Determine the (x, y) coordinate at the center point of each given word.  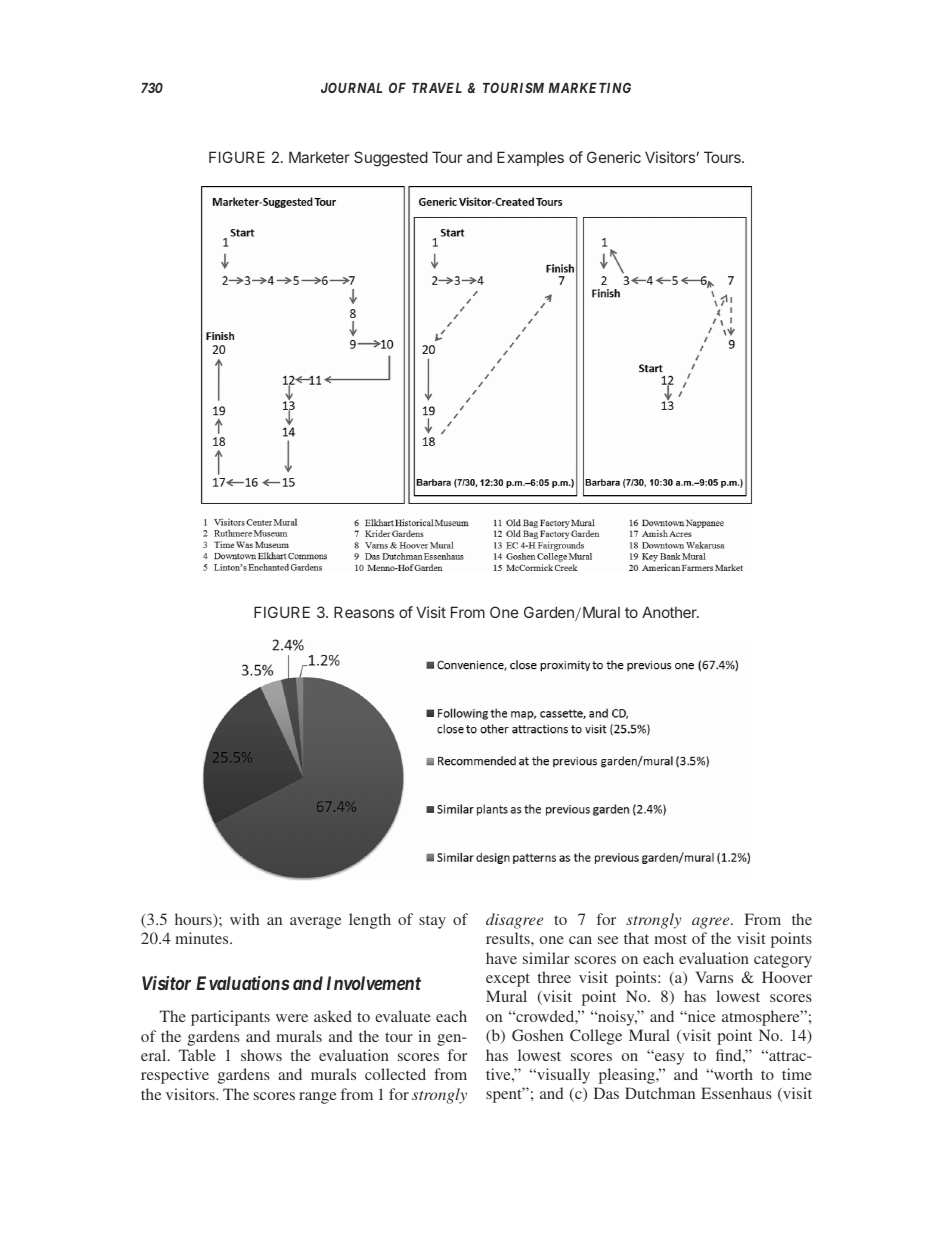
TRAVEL (437, 88)
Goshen (537, 1035)
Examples (530, 158)
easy (668, 1058)
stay (432, 922)
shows (261, 1055)
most (670, 939)
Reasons (364, 612)
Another (670, 612)
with (244, 919)
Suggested (391, 159)
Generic (614, 157)
